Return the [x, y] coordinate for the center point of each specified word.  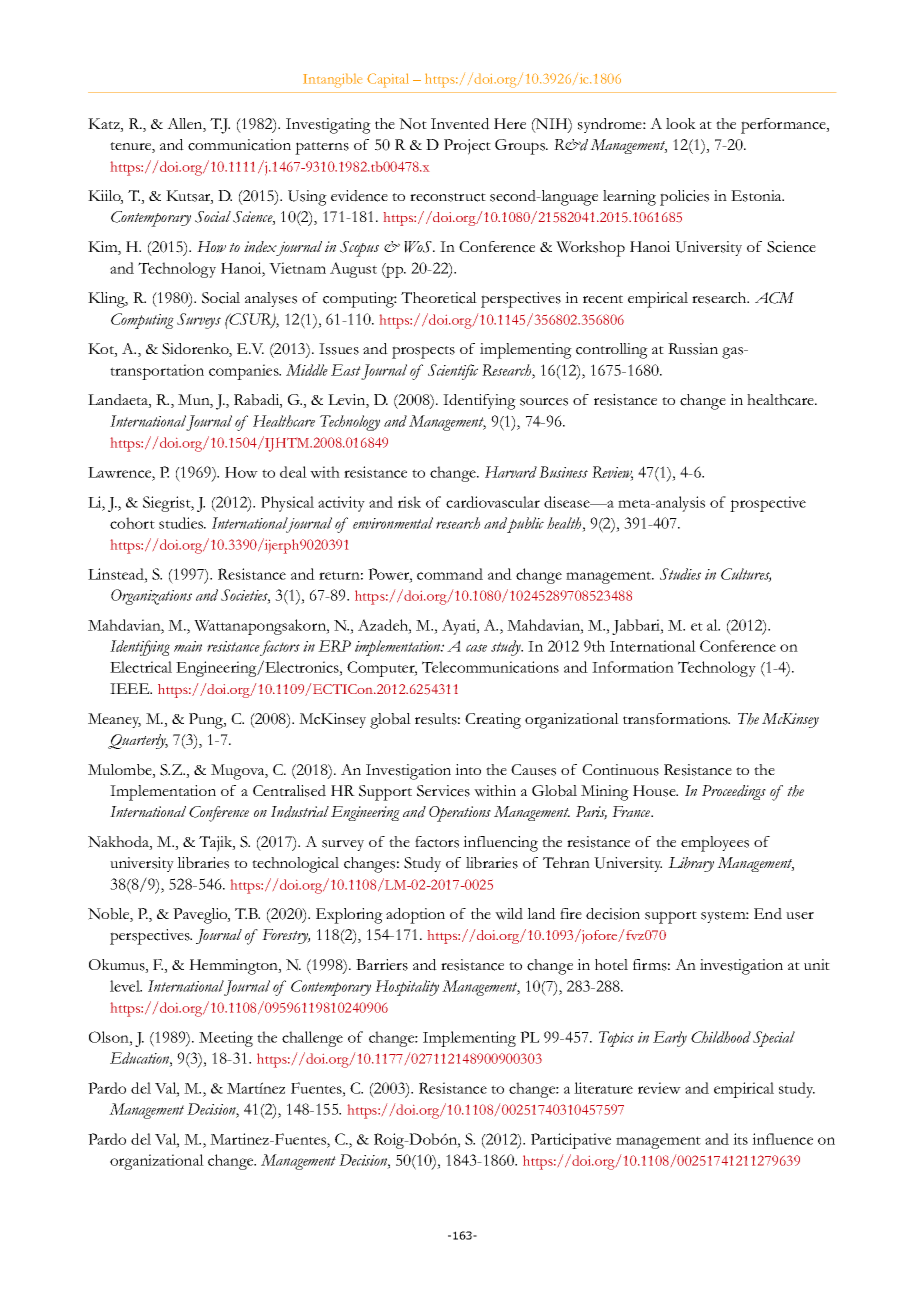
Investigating [328, 126]
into [468, 769]
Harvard [511, 472]
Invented [460, 124]
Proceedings [734, 792]
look [681, 123]
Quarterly [138, 741]
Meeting [226, 1039]
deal [293, 472]
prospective [768, 504]
